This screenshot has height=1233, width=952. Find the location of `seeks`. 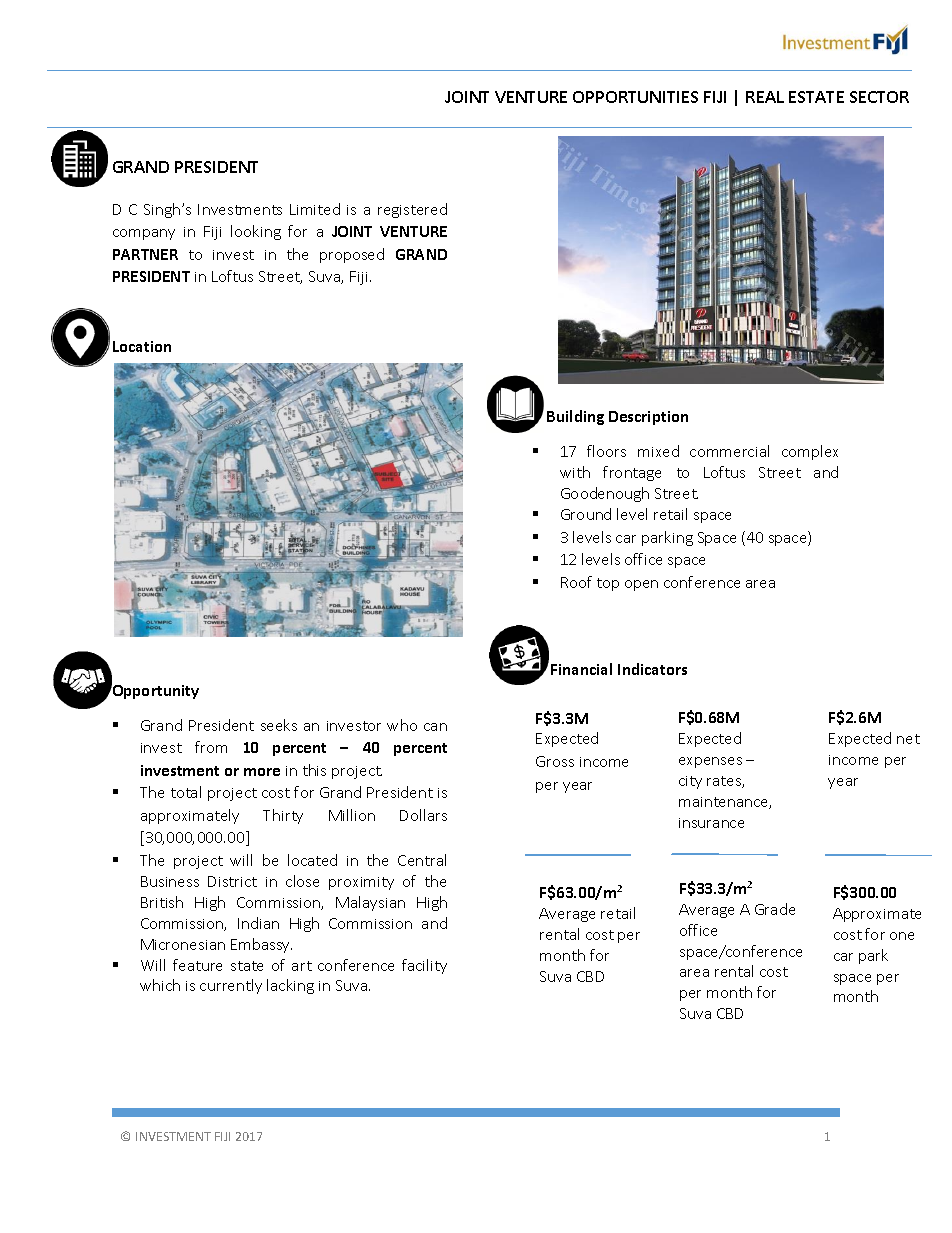

seeks is located at coordinates (279, 725).
